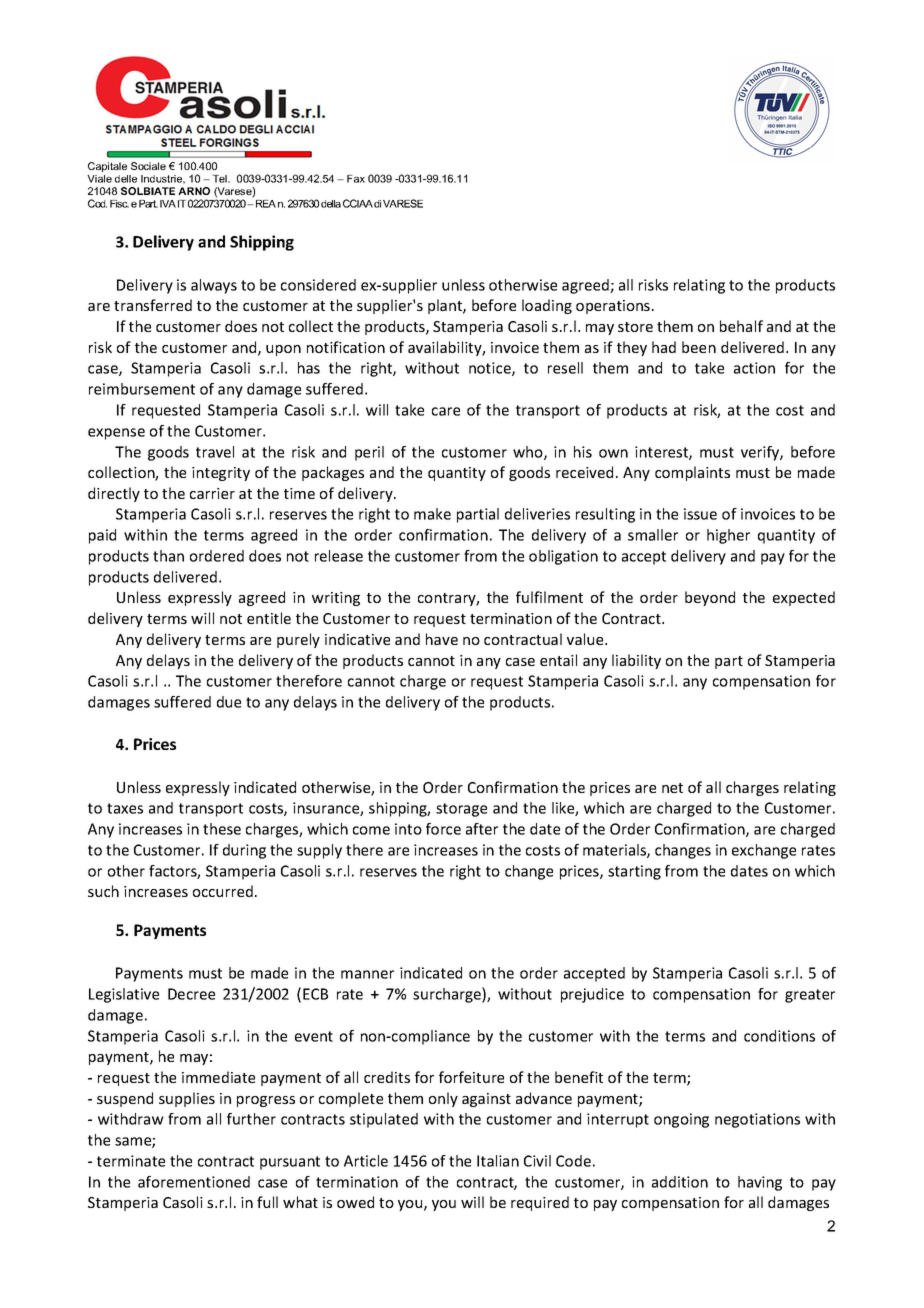  What do you see at coordinates (194, 1182) in the image?
I see `aforementioned` at bounding box center [194, 1182].
